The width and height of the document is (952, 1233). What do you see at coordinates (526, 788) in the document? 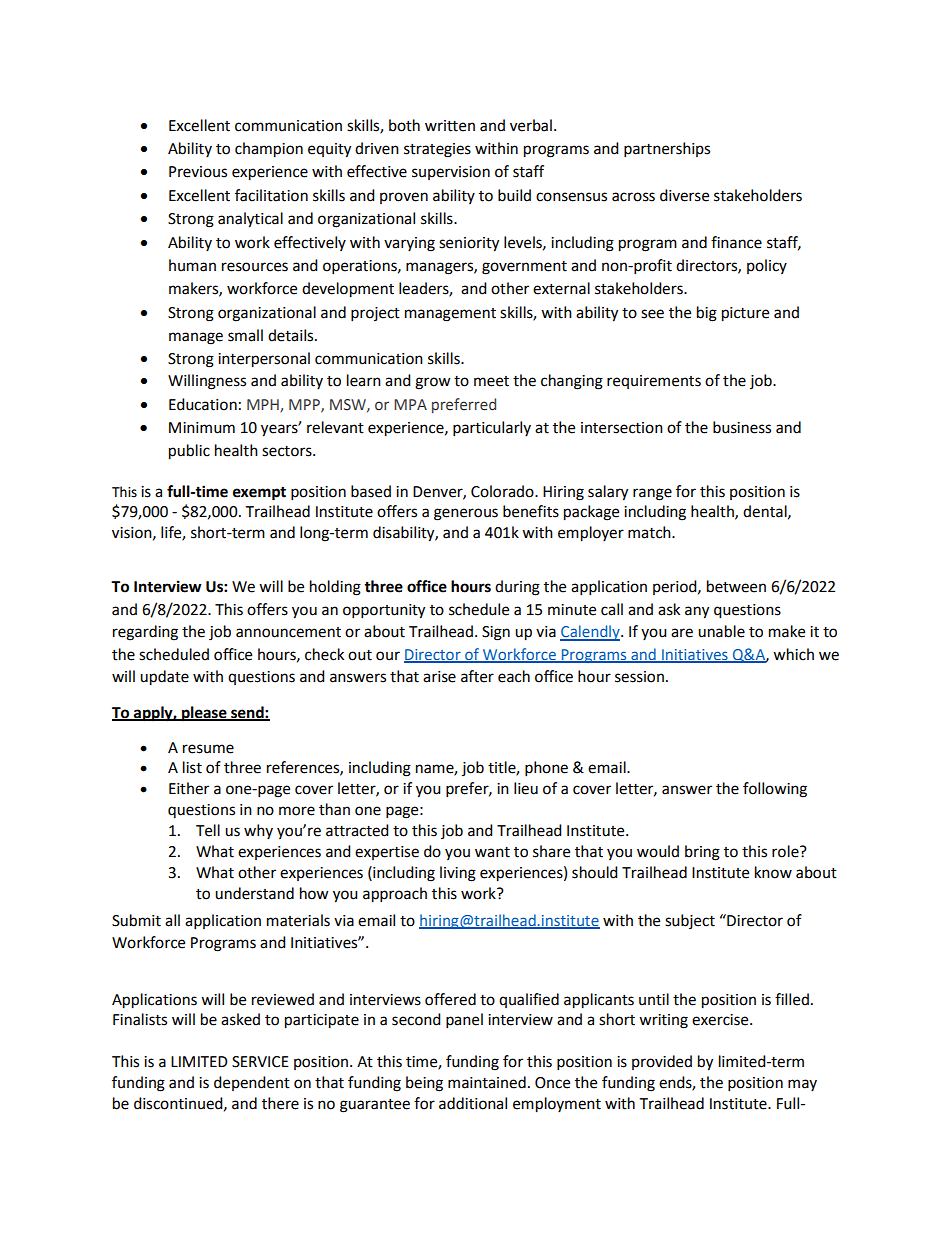
I see `lieu` at bounding box center [526, 788].
